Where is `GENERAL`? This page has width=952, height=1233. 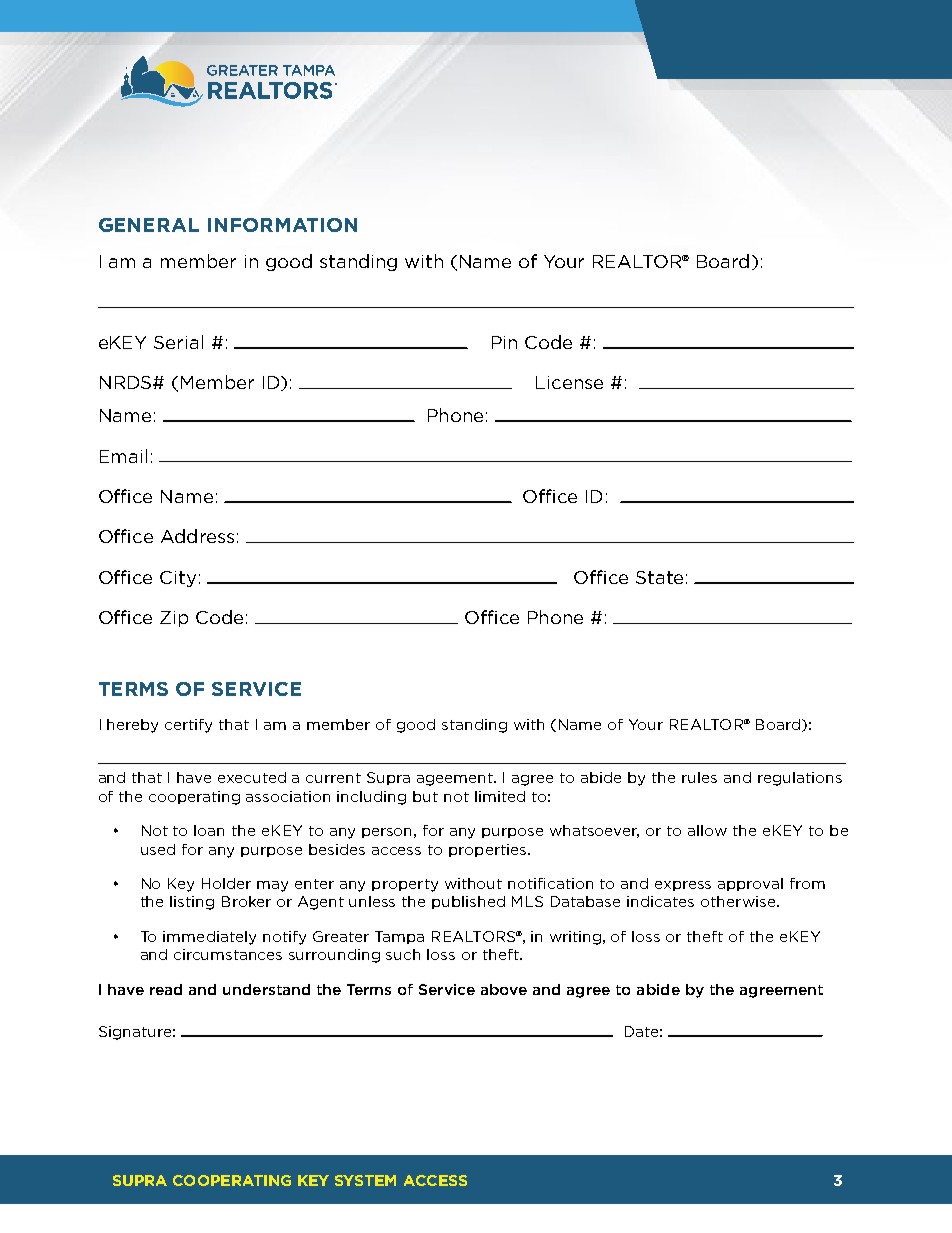
GENERAL is located at coordinates (149, 225).
